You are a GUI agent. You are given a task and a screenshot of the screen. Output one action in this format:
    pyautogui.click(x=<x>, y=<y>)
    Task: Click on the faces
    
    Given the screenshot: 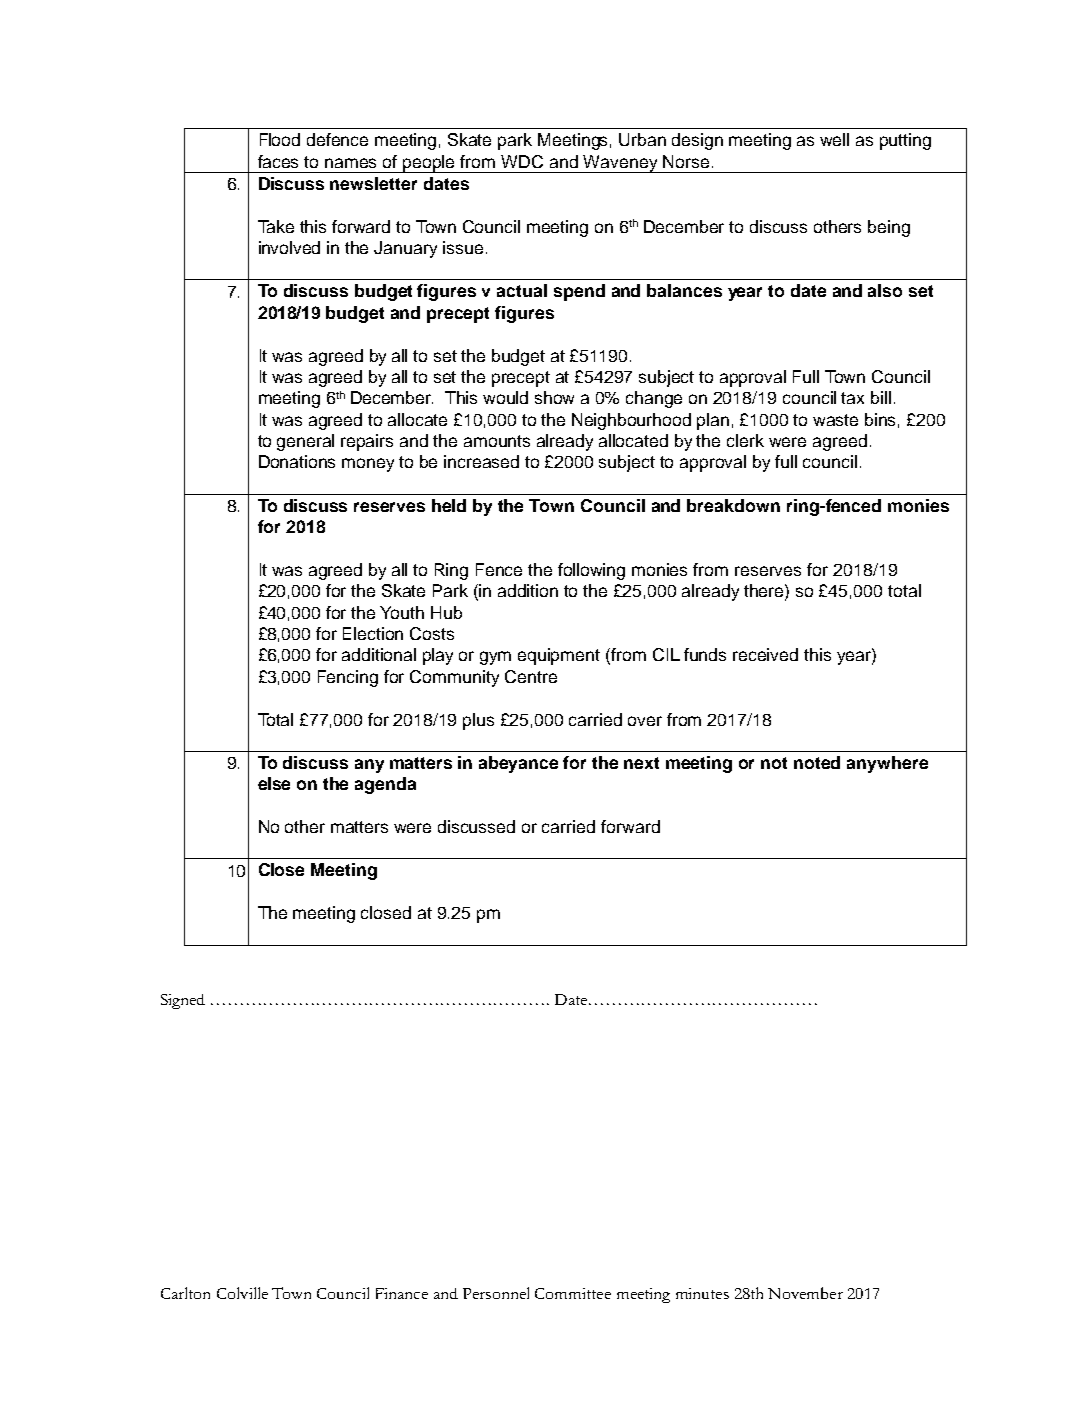 What is the action you would take?
    pyautogui.click(x=278, y=161)
